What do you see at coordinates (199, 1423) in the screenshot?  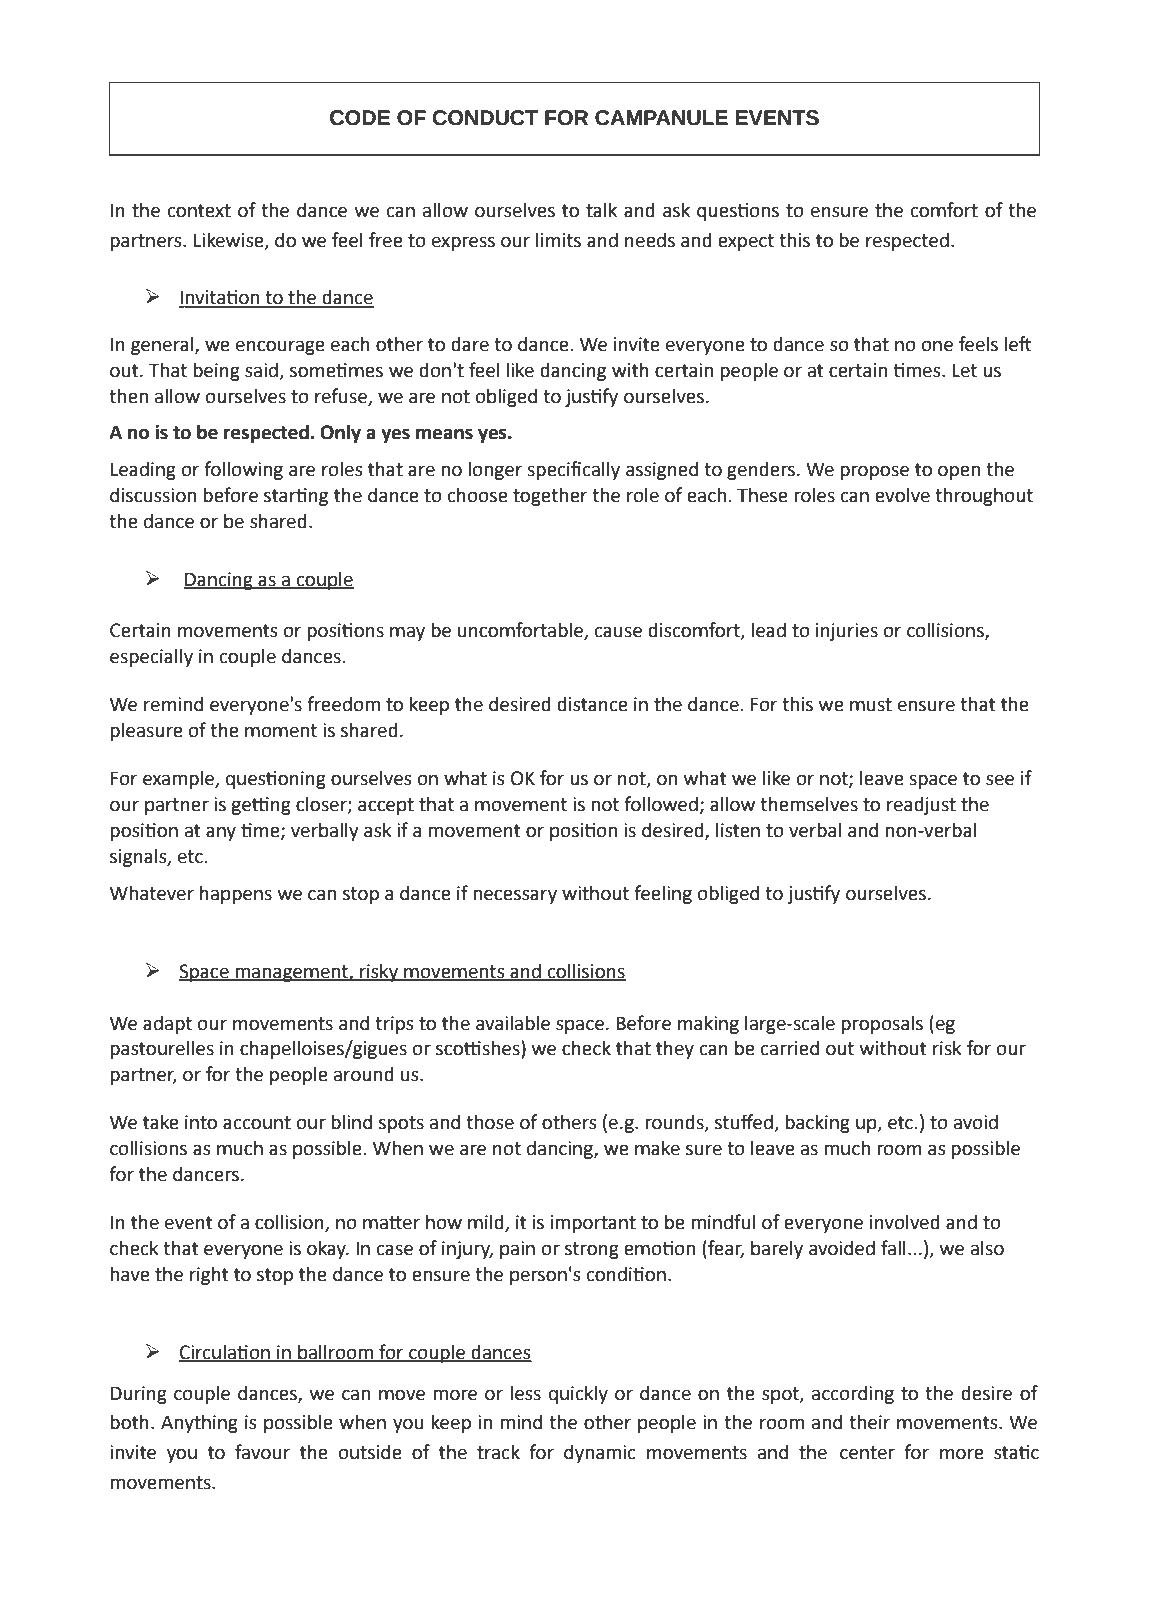 I see `Anything` at bounding box center [199, 1423].
